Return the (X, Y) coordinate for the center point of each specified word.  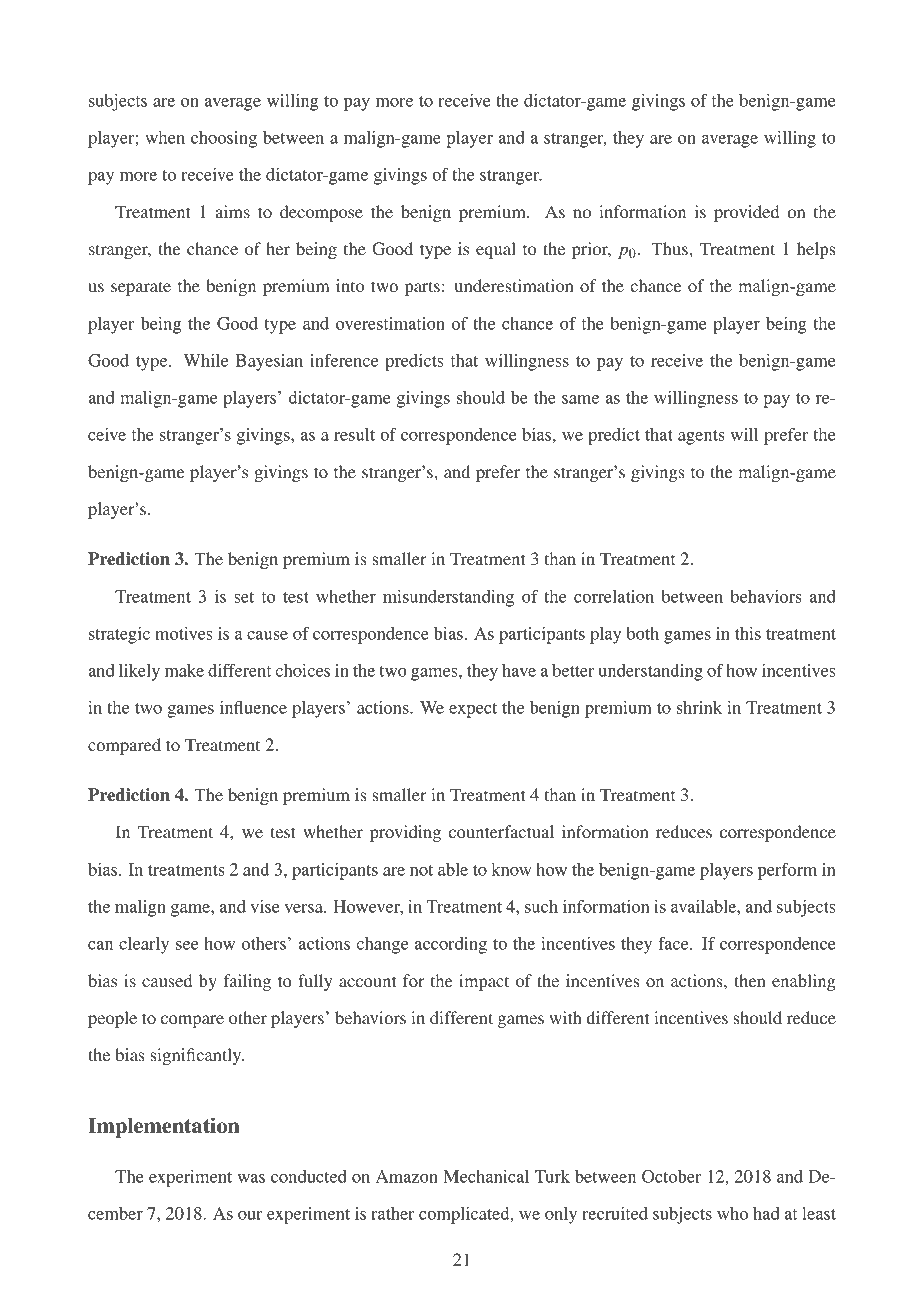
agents (701, 437)
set (244, 597)
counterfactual (501, 831)
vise (265, 906)
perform (787, 871)
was (251, 1178)
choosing (224, 139)
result (354, 434)
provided (746, 213)
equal (496, 250)
